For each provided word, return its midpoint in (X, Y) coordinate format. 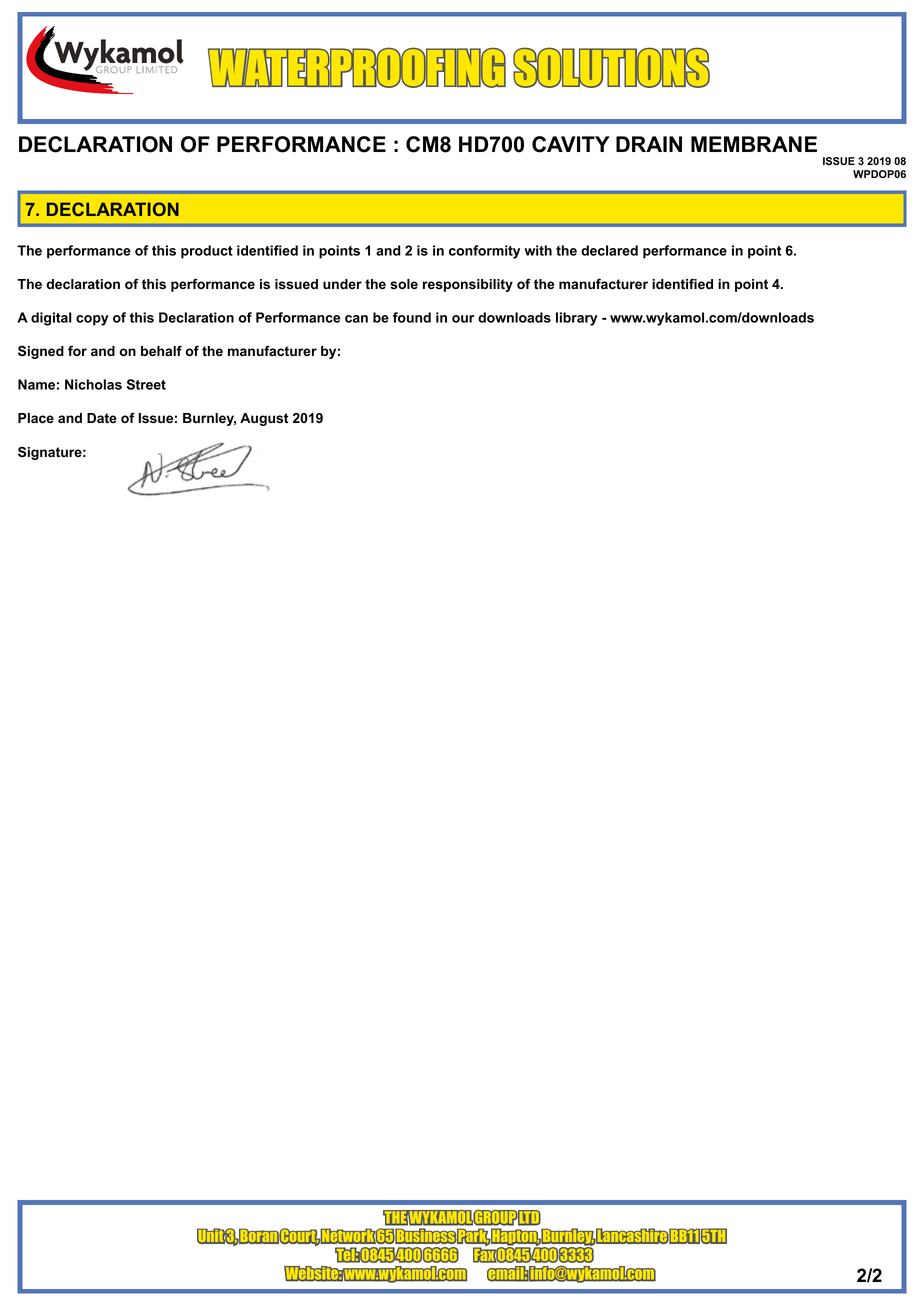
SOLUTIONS (611, 67)
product (207, 252)
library (577, 319)
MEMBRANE (754, 144)
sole (404, 284)
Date (102, 418)
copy (92, 320)
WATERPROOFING (357, 67)
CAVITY (571, 144)
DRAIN (649, 144)
